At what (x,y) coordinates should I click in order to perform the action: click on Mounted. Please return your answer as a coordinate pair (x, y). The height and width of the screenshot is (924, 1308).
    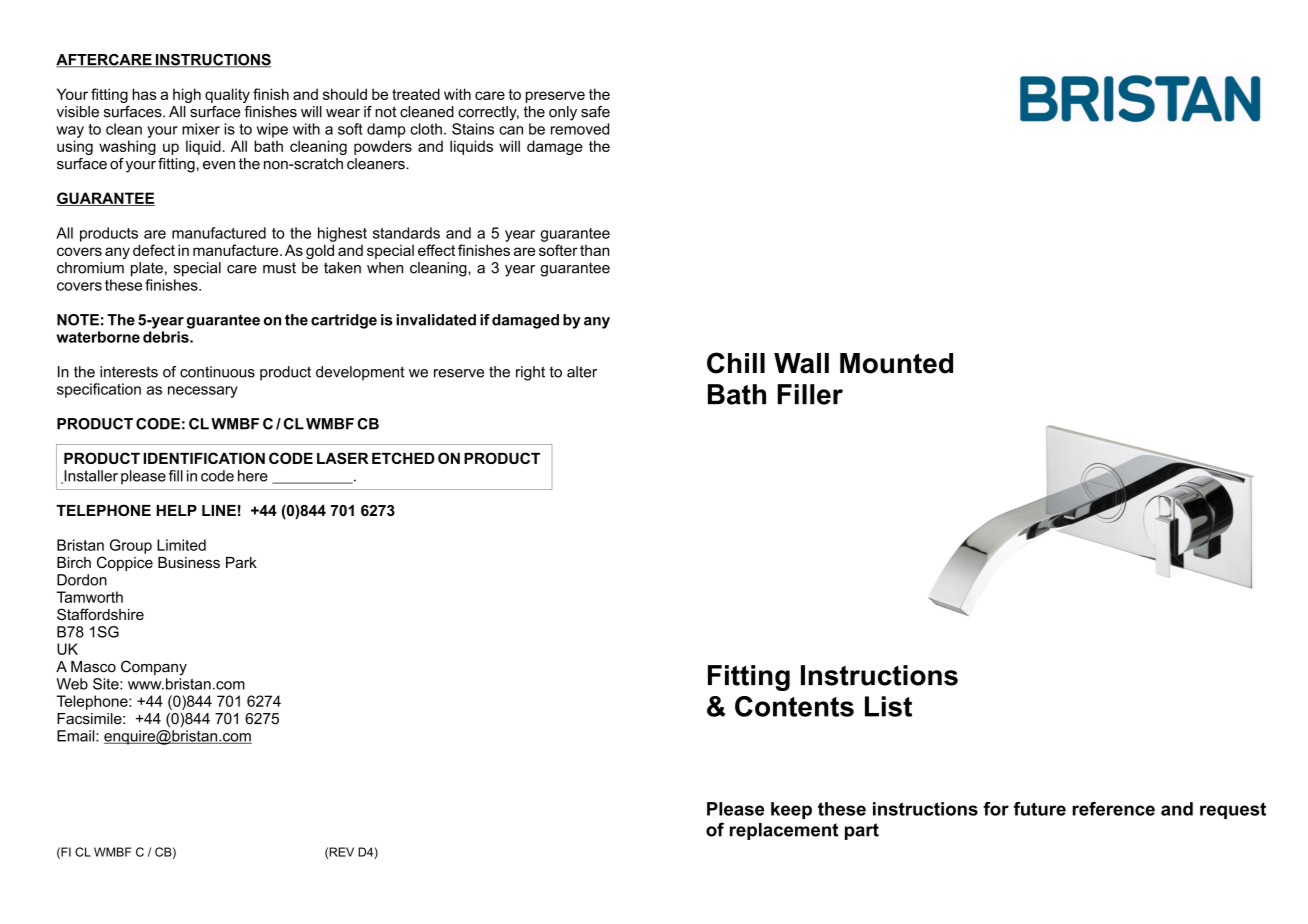
    Looking at the image, I should click on (896, 363).
